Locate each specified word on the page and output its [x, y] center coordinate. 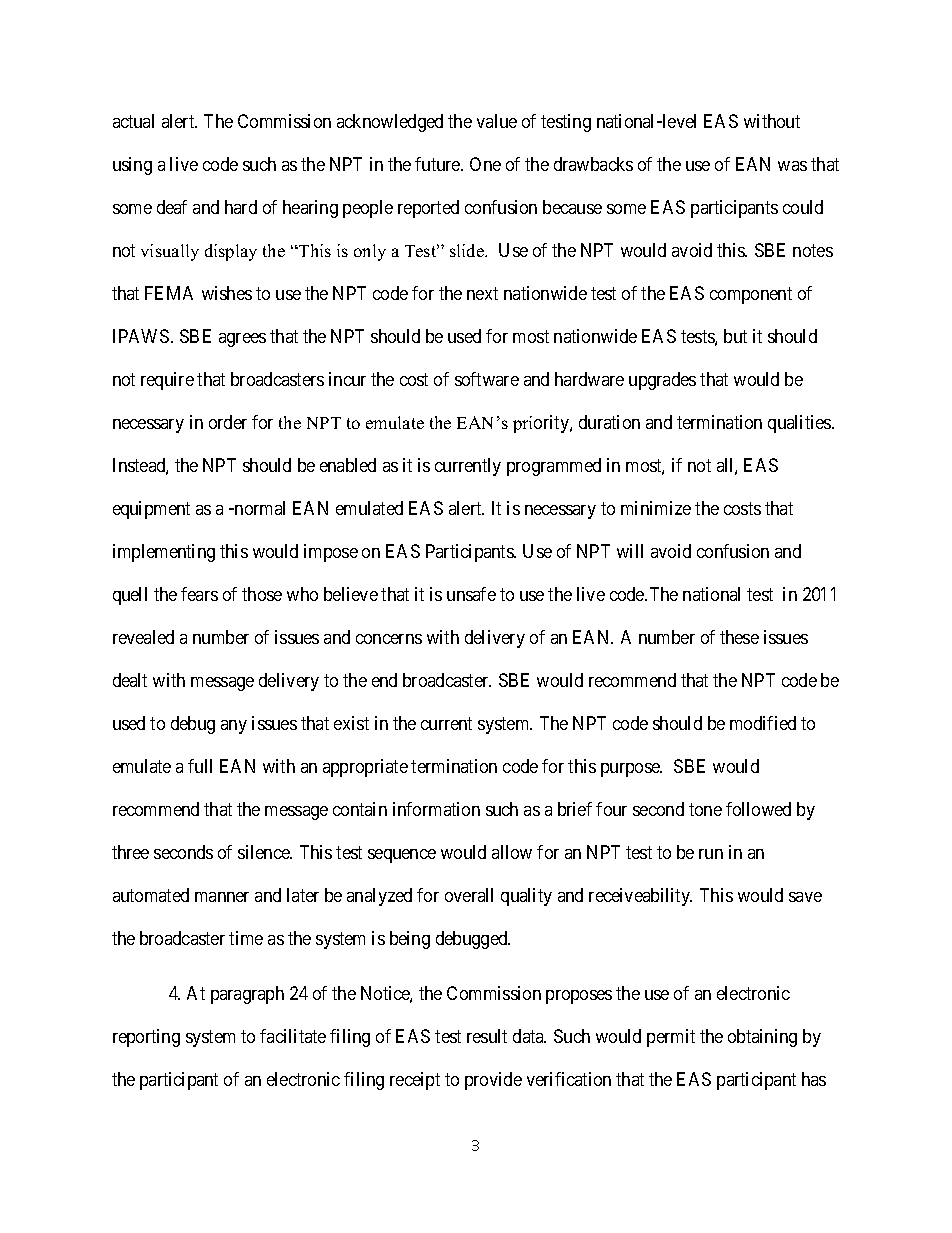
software [487, 379]
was [792, 166]
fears [199, 594]
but [735, 336]
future [438, 164]
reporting [146, 1038]
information [436, 809]
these [739, 637]
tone [705, 809]
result [487, 1036]
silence [265, 852]
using [132, 166]
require [167, 381]
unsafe [471, 594]
